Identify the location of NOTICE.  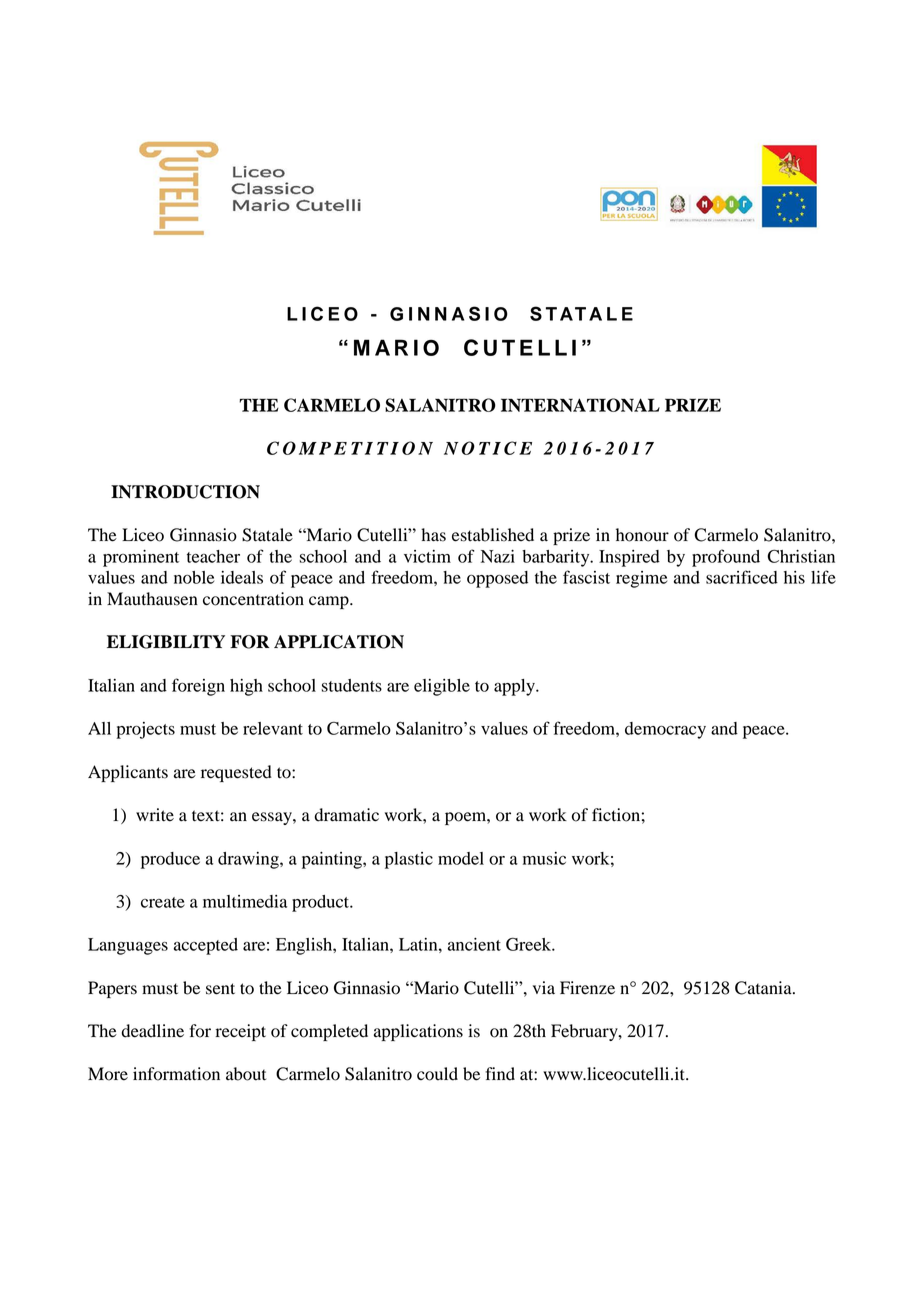
(488, 448).
